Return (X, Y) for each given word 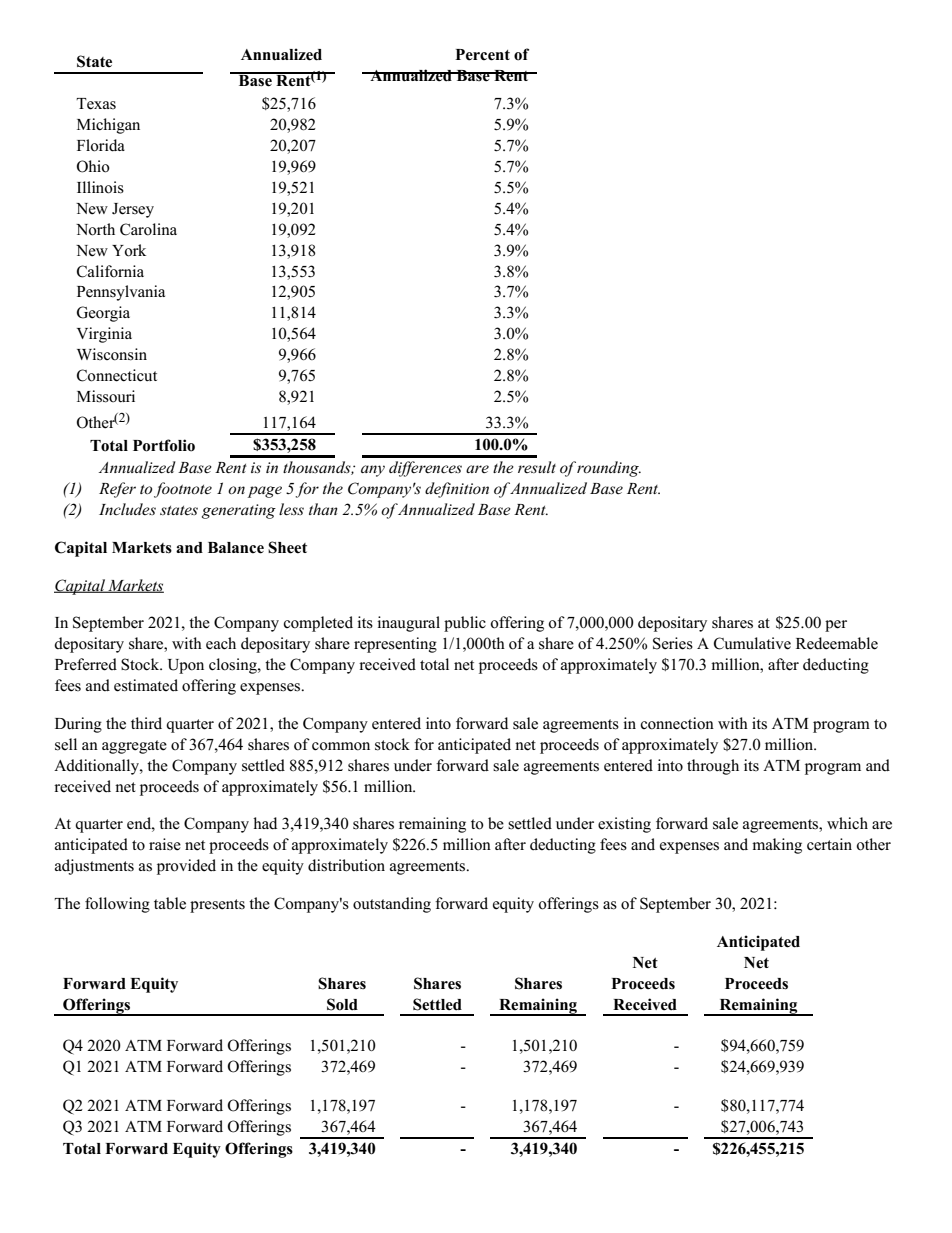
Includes (127, 509)
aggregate (134, 747)
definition (457, 490)
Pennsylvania (121, 293)
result (537, 467)
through (713, 767)
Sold (342, 1004)
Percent (482, 55)
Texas (96, 104)
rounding (609, 469)
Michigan (108, 126)
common (341, 746)
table (170, 903)
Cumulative (752, 643)
